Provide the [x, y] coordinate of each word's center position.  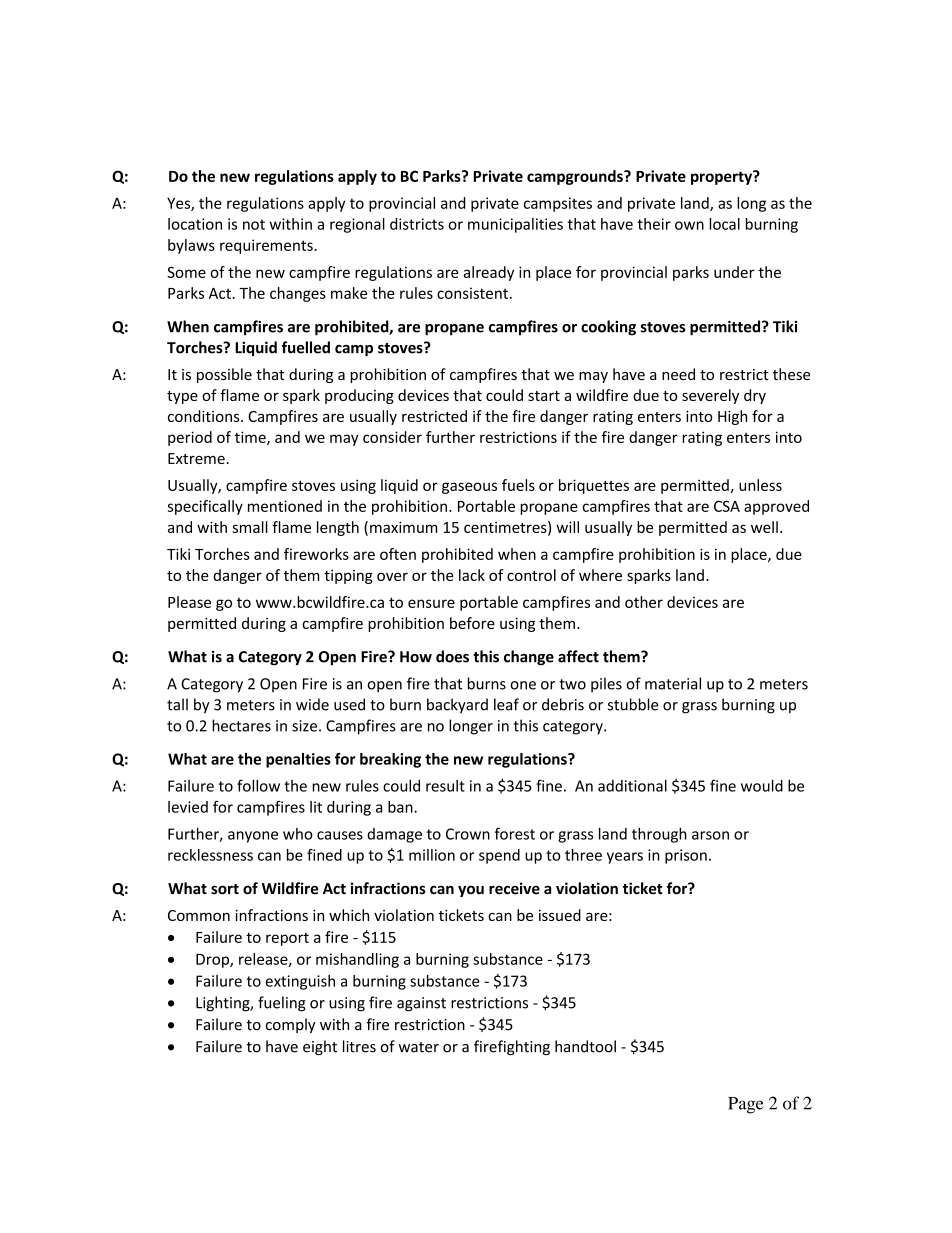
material [673, 683]
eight [320, 1047]
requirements [266, 246]
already [488, 273]
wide [312, 704]
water [419, 1047]
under [734, 272]
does [452, 656]
